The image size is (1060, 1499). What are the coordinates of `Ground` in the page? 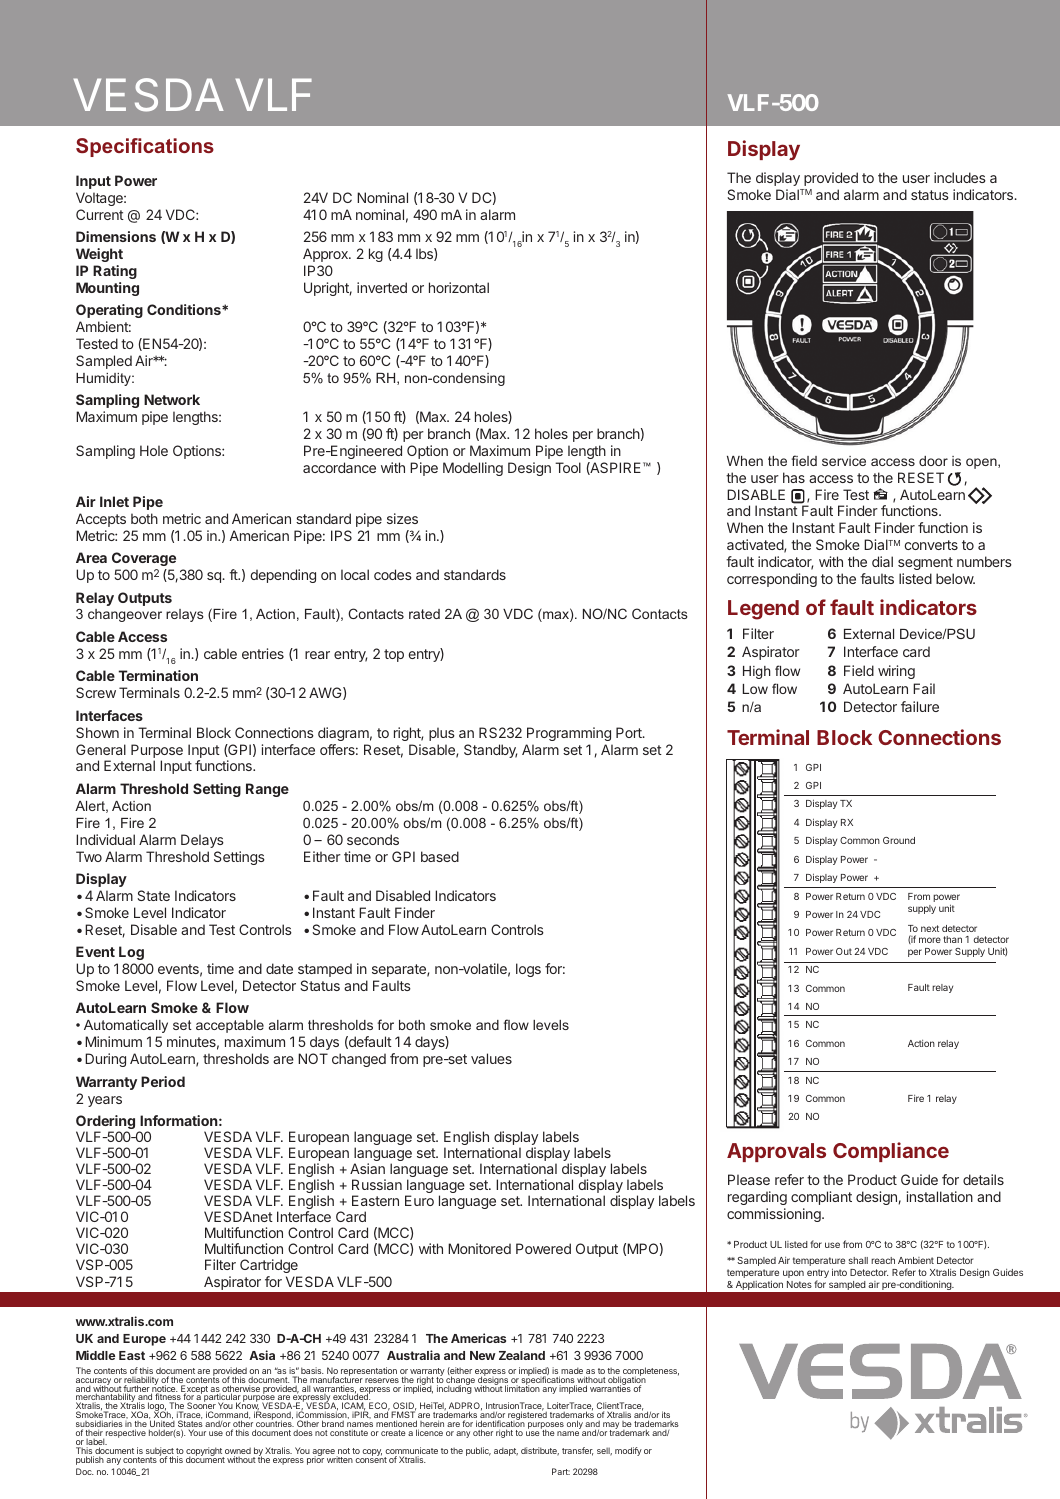 It's located at (899, 840).
